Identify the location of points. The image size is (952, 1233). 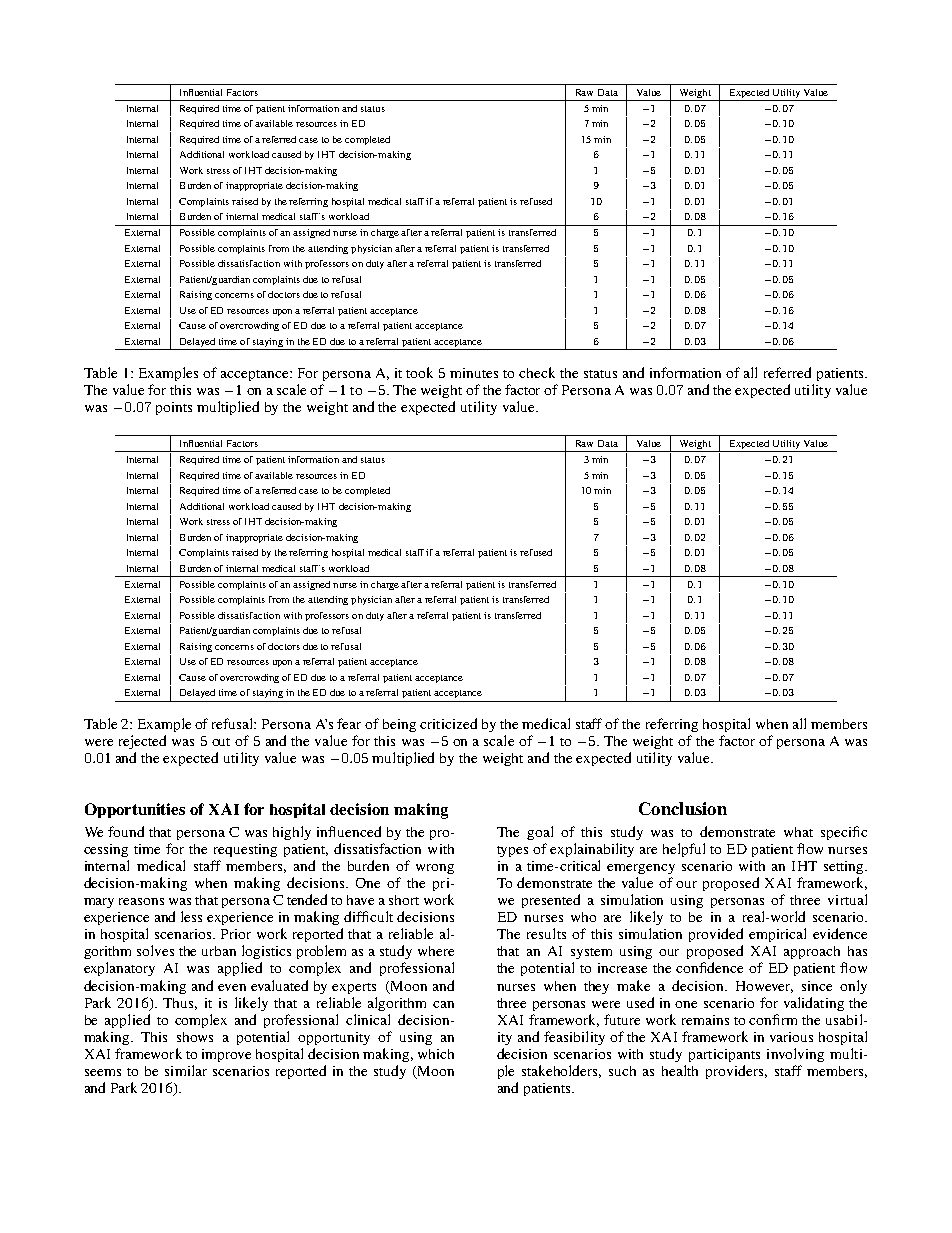
(174, 408).
